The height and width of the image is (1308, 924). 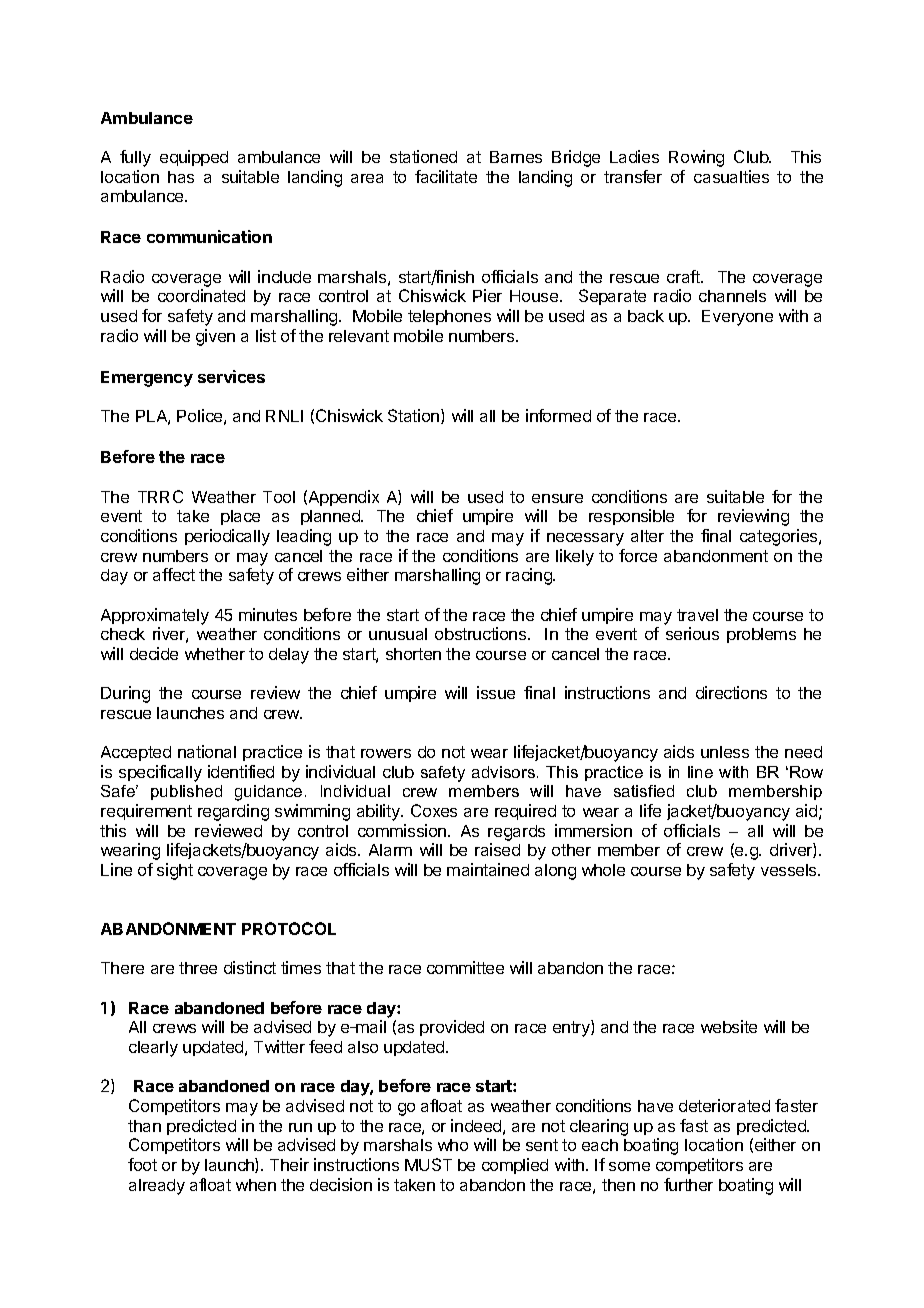 I want to click on facilitate, so click(x=446, y=176).
